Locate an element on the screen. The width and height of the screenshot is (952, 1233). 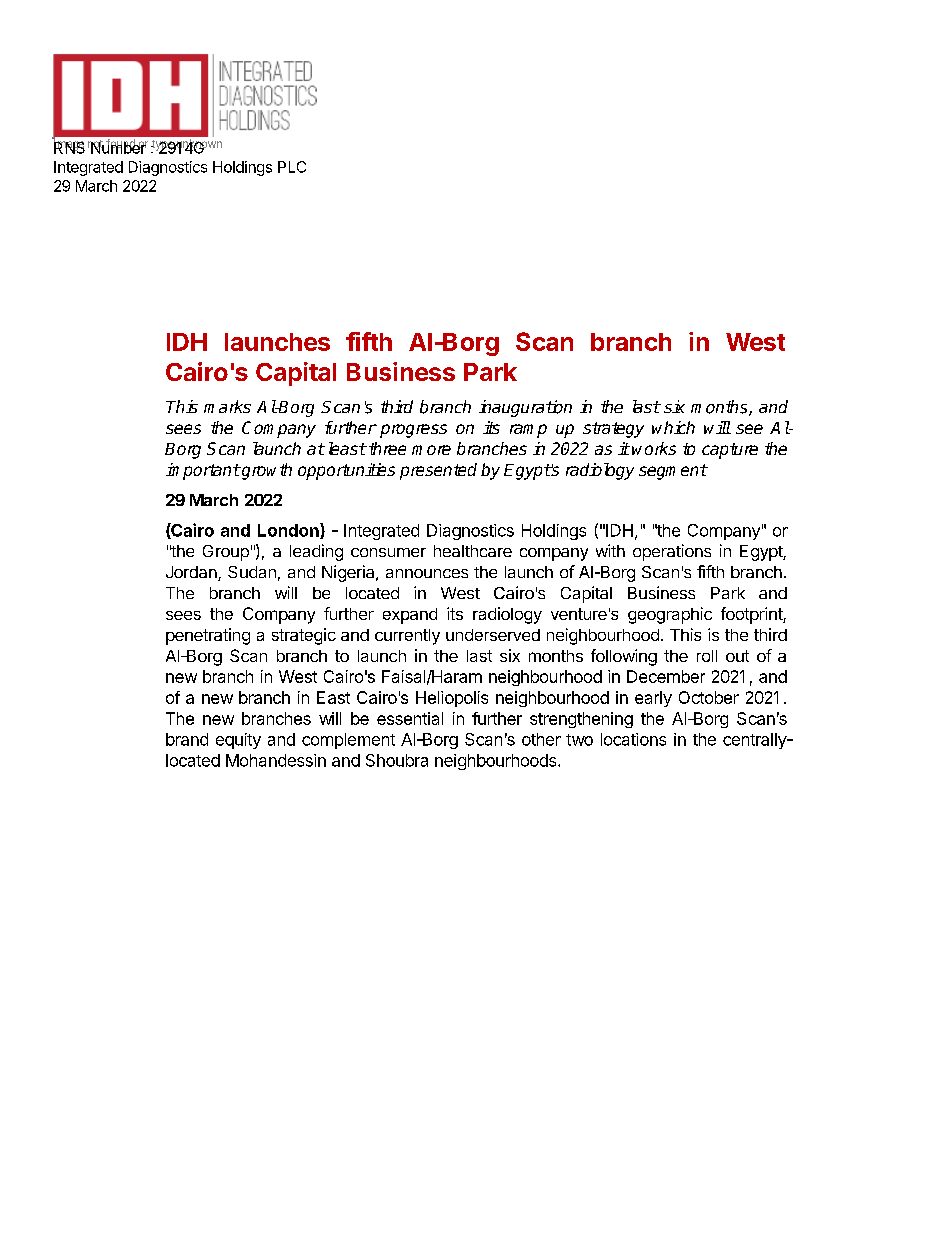
PLC is located at coordinates (292, 167).
